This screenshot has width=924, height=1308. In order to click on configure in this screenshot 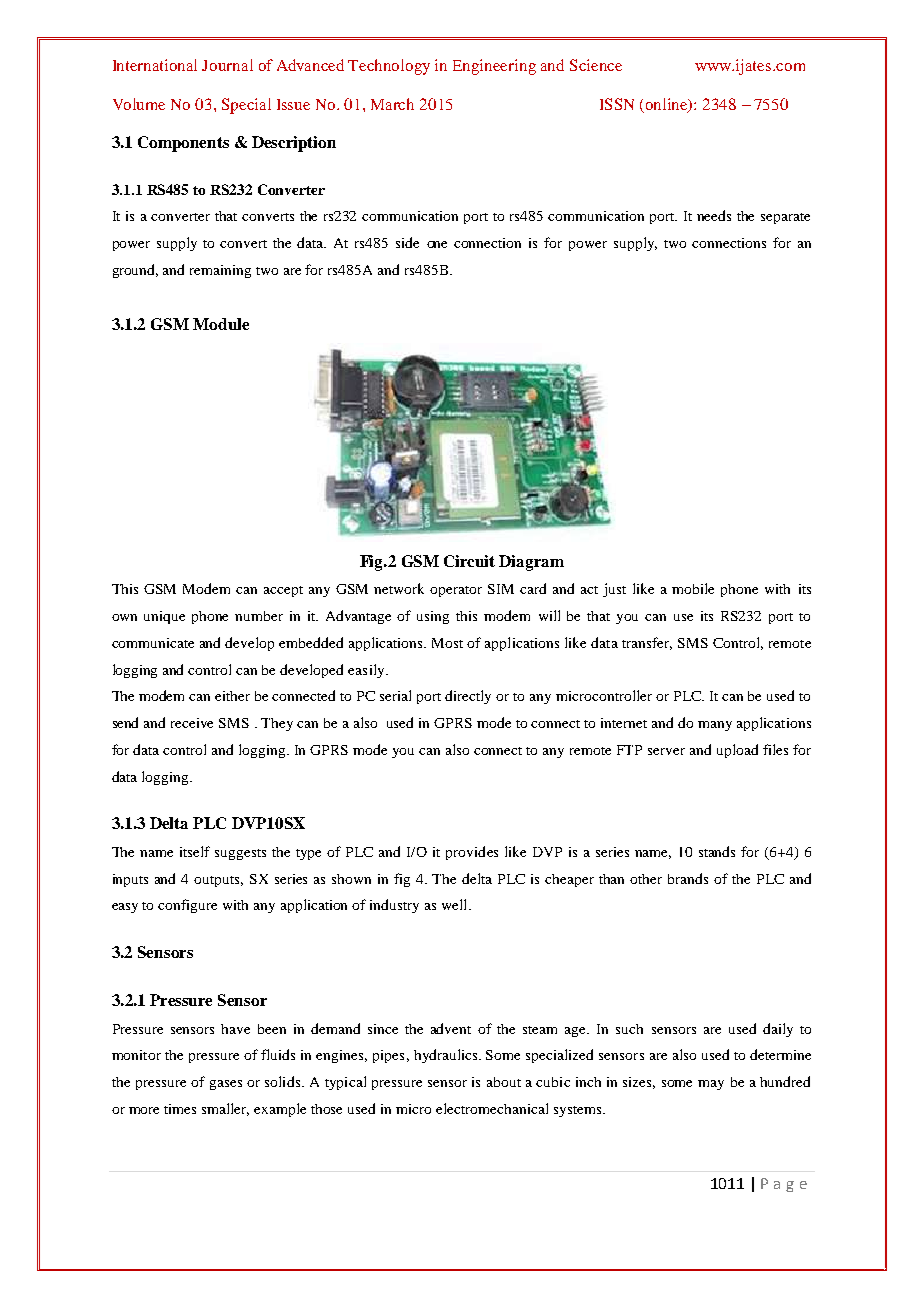, I will do `click(187, 906)`.
